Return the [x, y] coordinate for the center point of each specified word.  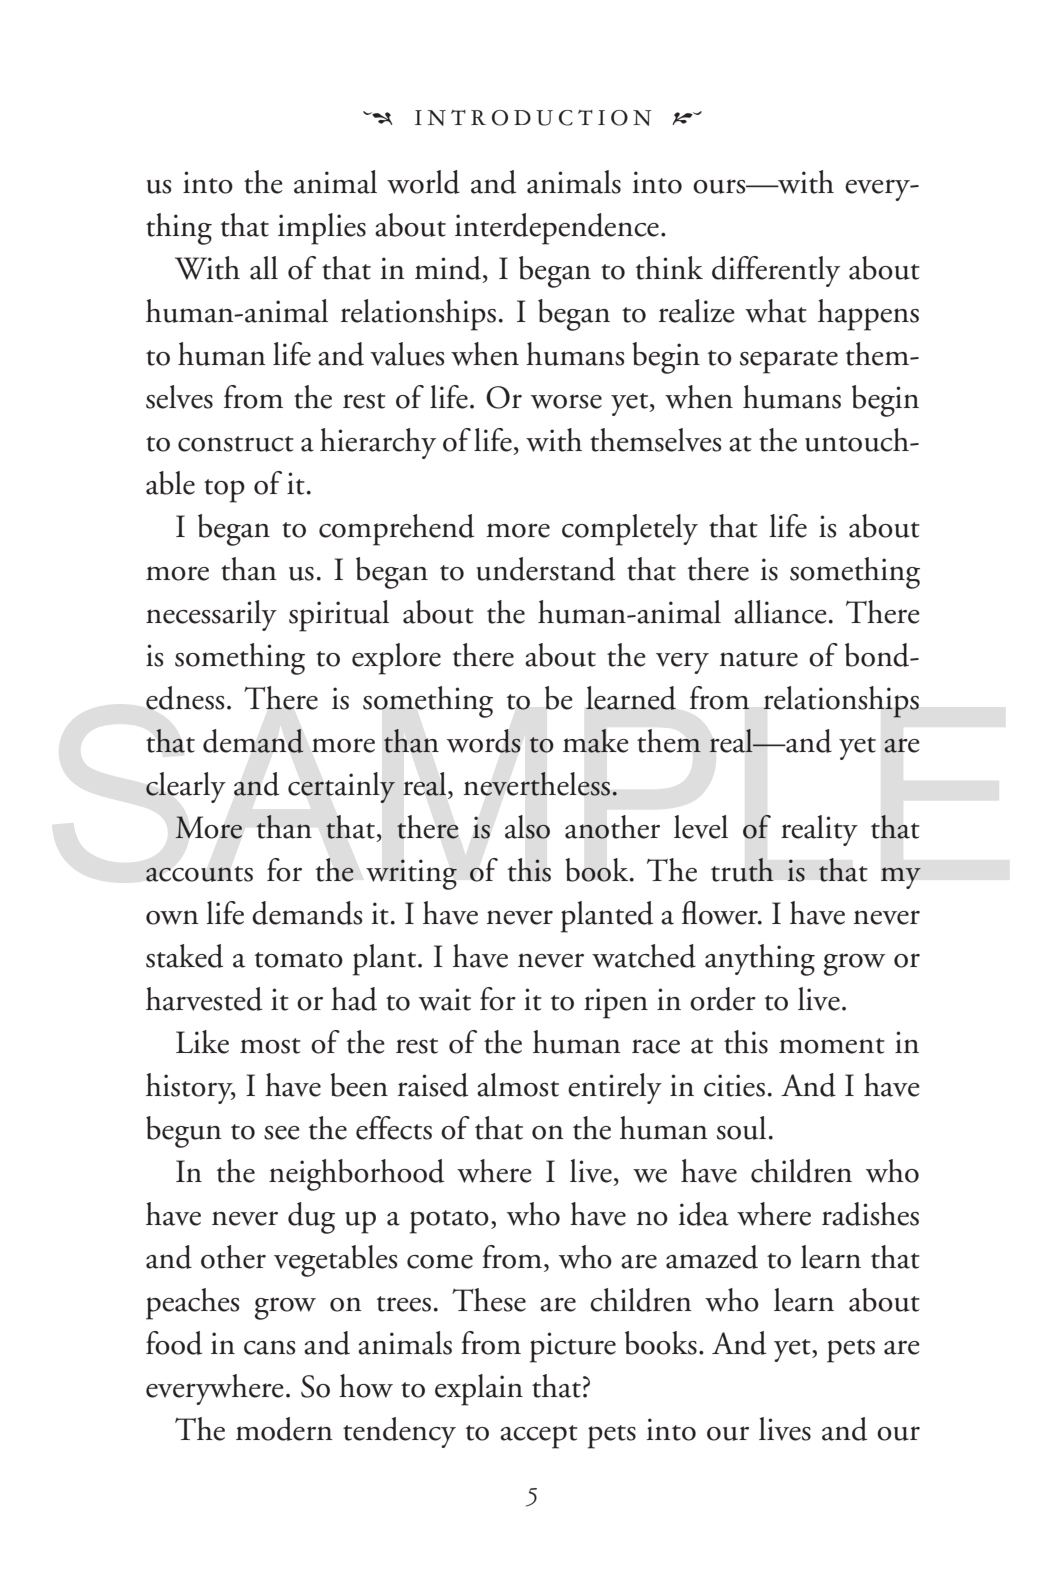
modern [284, 1429]
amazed [712, 1257]
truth [742, 870]
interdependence [557, 229]
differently [776, 271]
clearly [186, 787]
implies [322, 229]
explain [479, 1390]
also [527, 827]
